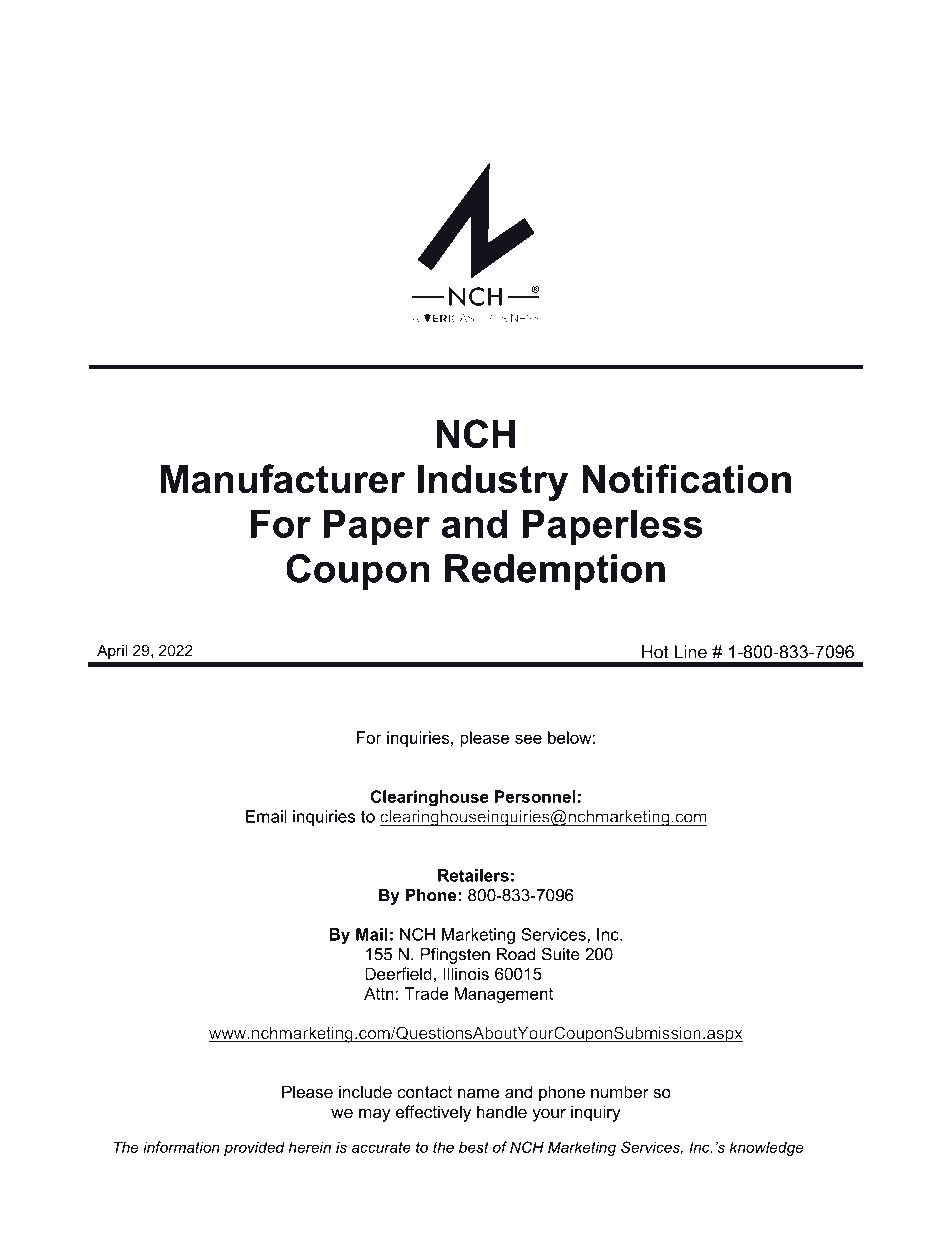  What do you see at coordinates (535, 796) in the screenshot?
I see `Personnel` at bounding box center [535, 796].
